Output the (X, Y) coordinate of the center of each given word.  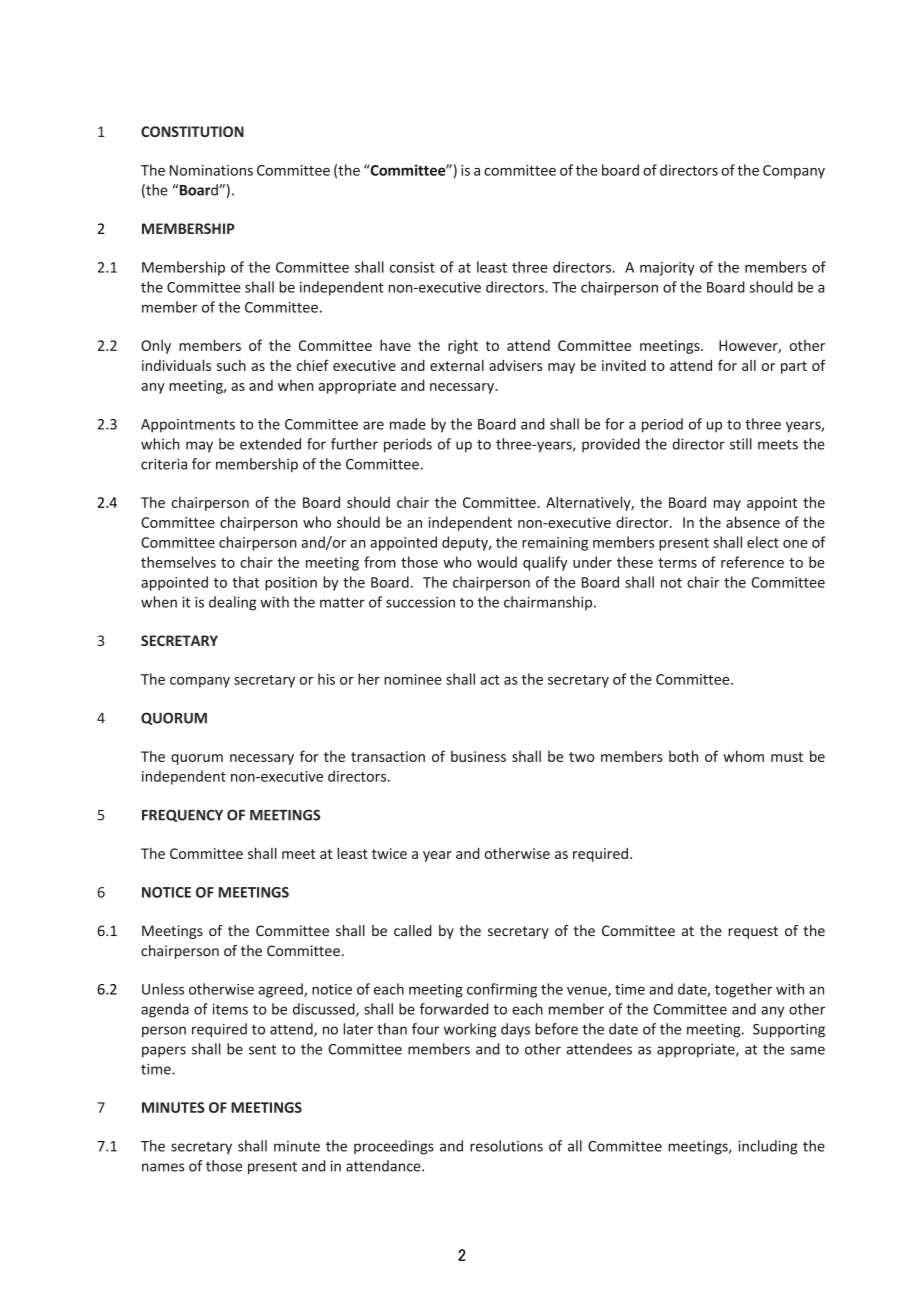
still (741, 444)
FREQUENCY (182, 815)
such (231, 365)
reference (752, 562)
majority (667, 269)
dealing (232, 603)
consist (412, 267)
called (413, 930)
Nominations (211, 170)
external (457, 365)
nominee (413, 679)
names (163, 1167)
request (753, 932)
